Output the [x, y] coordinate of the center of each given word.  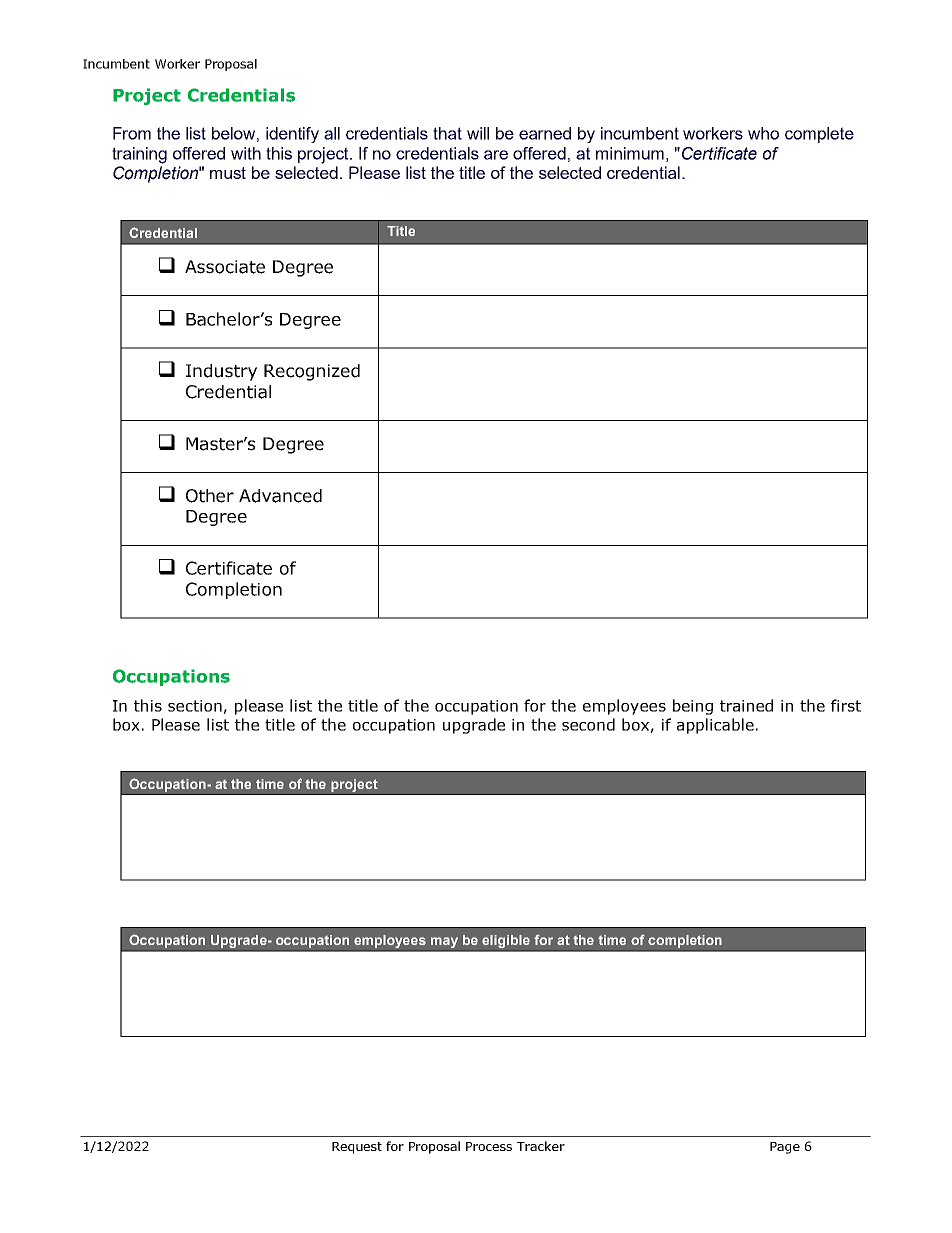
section [196, 707]
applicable [715, 726]
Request [357, 1148]
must [228, 173]
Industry [221, 372]
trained [746, 705]
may [445, 944]
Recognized [312, 372]
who [763, 133]
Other [210, 496]
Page [785, 1148]
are [496, 155]
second [588, 724]
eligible [507, 943]
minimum [630, 153]
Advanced [280, 496]
